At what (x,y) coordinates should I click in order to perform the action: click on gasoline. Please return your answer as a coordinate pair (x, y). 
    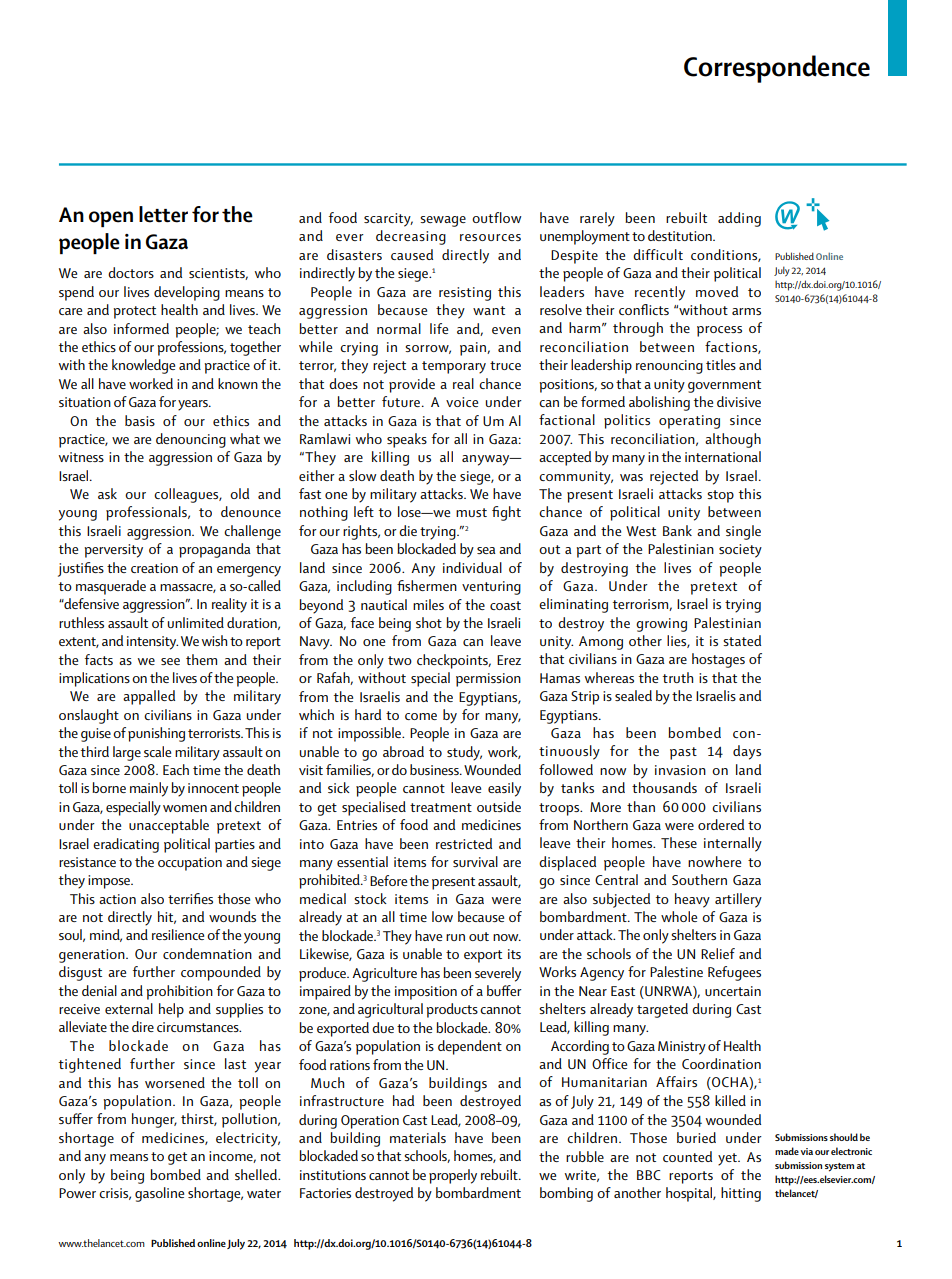
    Looking at the image, I should click on (159, 1194).
